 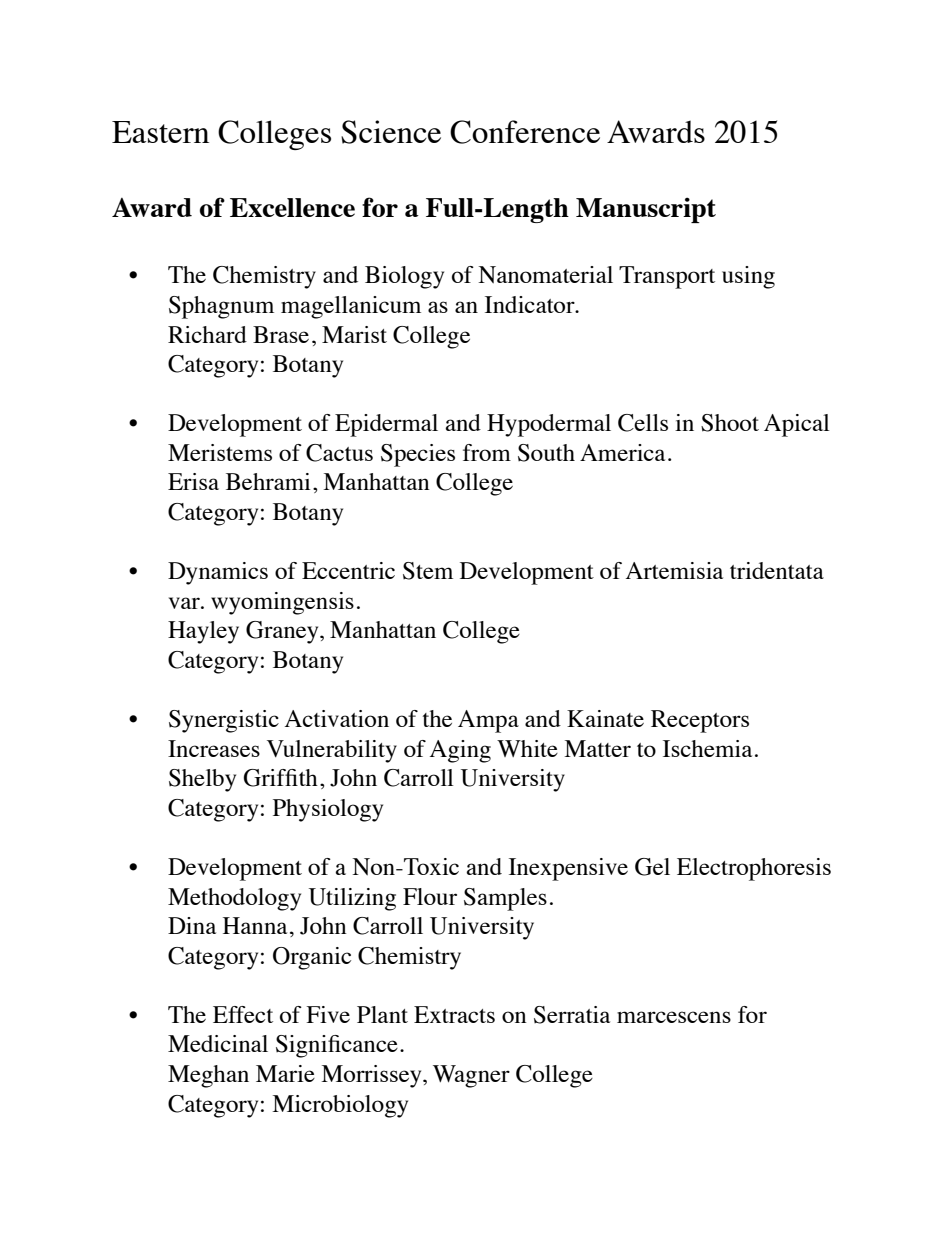 What do you see at coordinates (707, 748) in the page?
I see `Ischemia` at bounding box center [707, 748].
